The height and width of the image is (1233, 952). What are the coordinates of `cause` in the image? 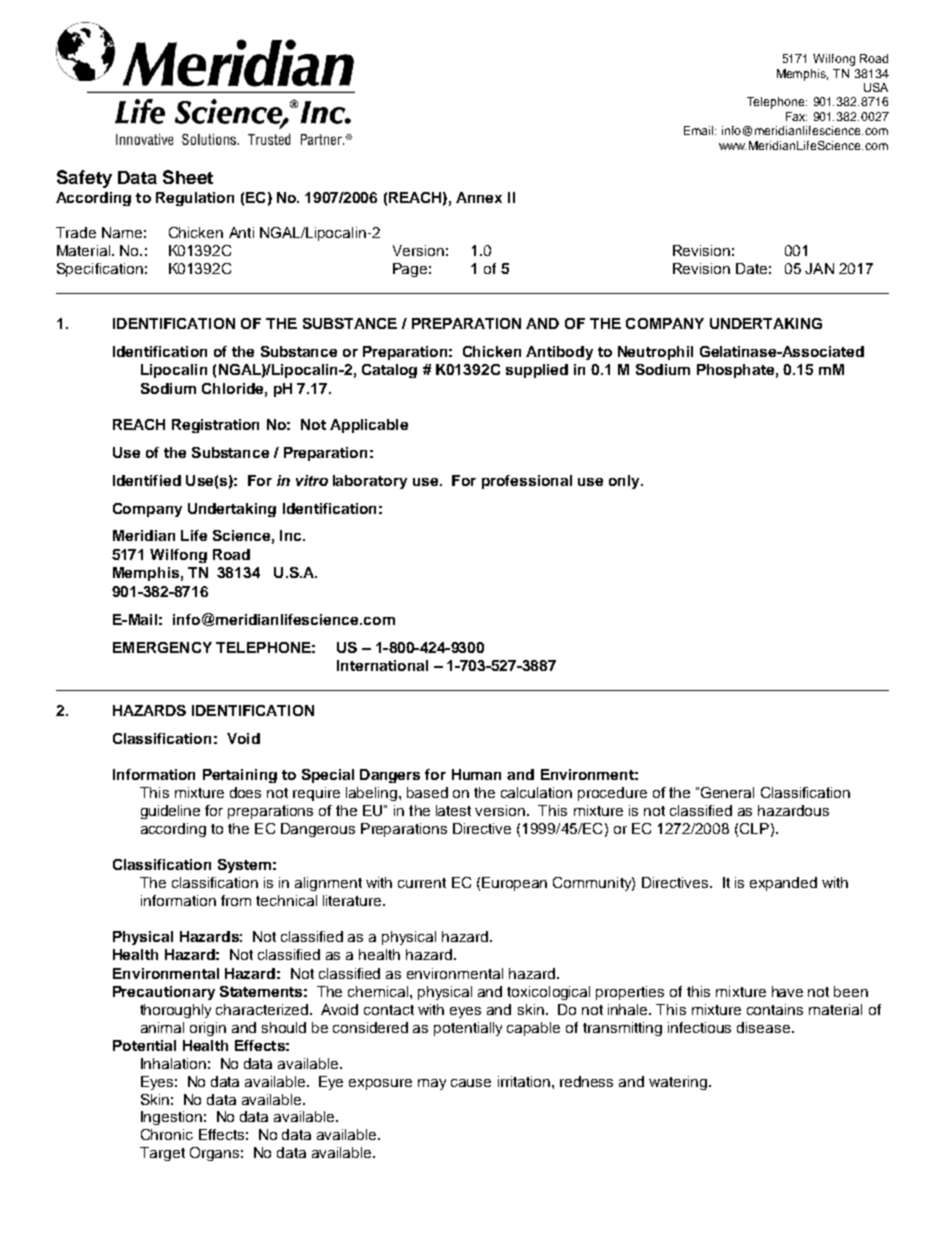 It's located at (471, 1083).
